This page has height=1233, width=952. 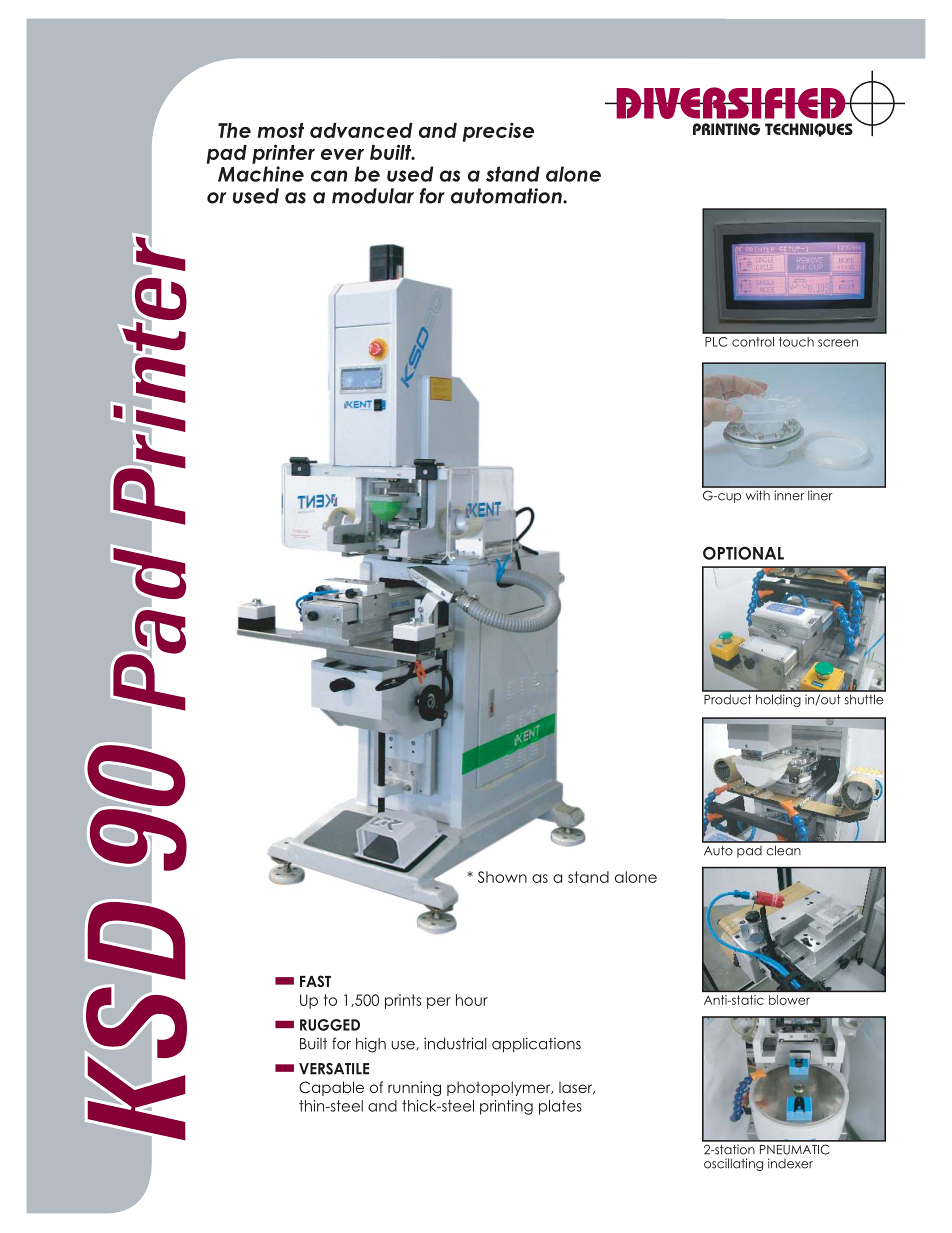 What do you see at coordinates (809, 130) in the page?
I see `TECHNIQUES` at bounding box center [809, 130].
